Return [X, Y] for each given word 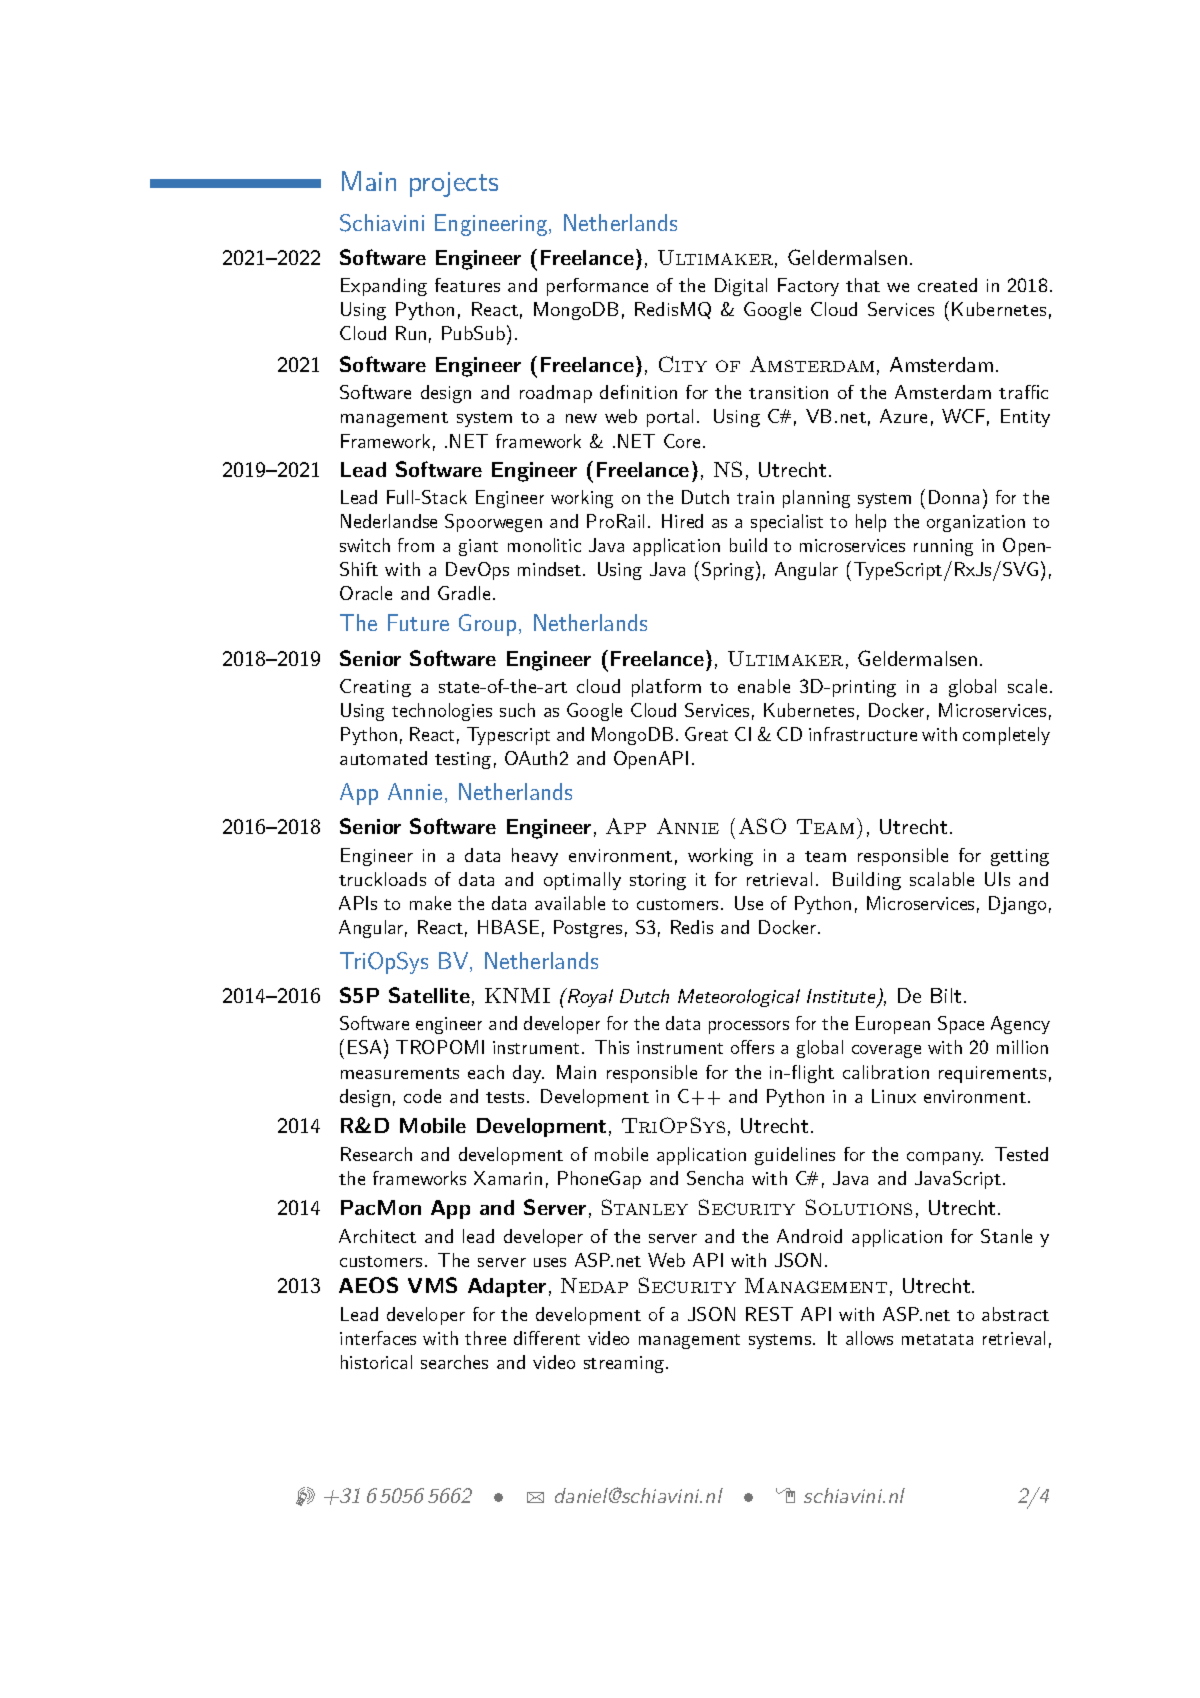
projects [454, 184]
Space [961, 1025]
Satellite [429, 995]
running [943, 547]
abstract [1015, 1314]
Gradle [464, 593]
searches [454, 1362]
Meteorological [739, 998]
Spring [728, 571]
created [947, 285]
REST [769, 1314]
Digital [741, 287]
